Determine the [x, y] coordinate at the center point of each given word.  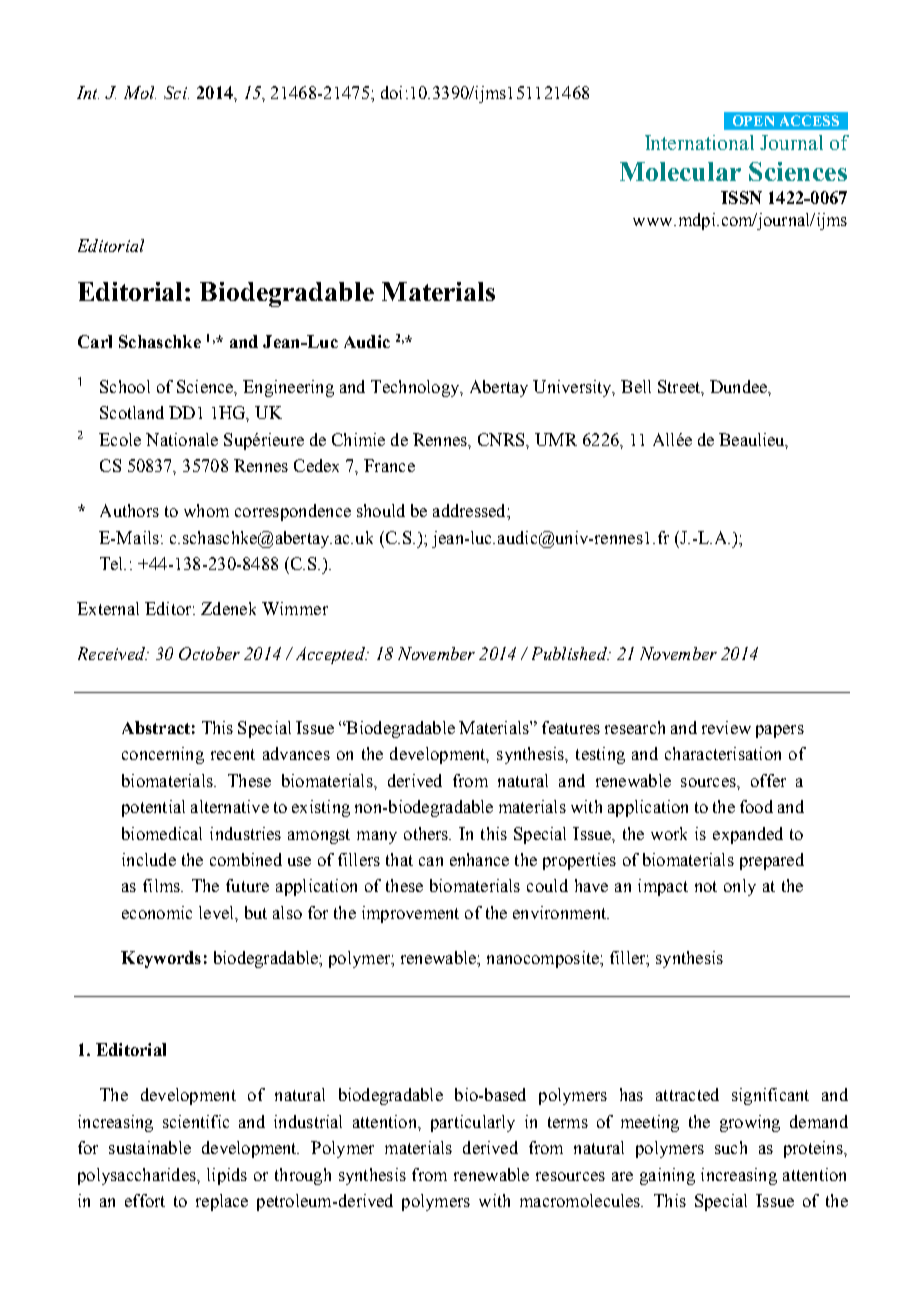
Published [570, 653]
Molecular [680, 171]
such [731, 1147]
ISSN [741, 197]
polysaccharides [138, 1176]
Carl [95, 341]
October [209, 653]
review [726, 727]
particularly [473, 1123]
